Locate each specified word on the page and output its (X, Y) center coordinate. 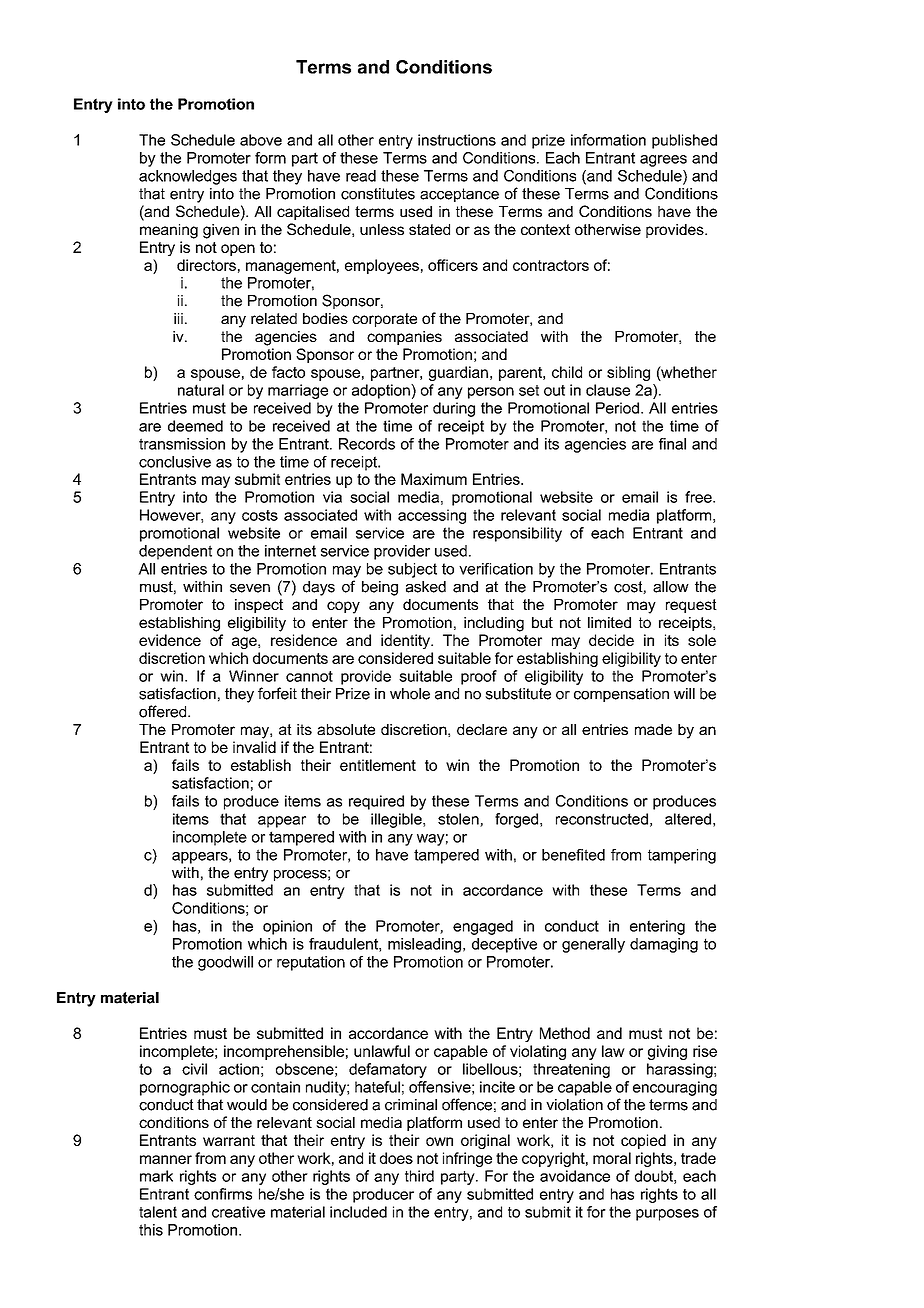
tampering (682, 856)
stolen (459, 820)
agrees (663, 161)
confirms (223, 1194)
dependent (175, 552)
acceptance (459, 195)
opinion (287, 927)
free (699, 497)
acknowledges (188, 177)
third (419, 1176)
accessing (432, 516)
